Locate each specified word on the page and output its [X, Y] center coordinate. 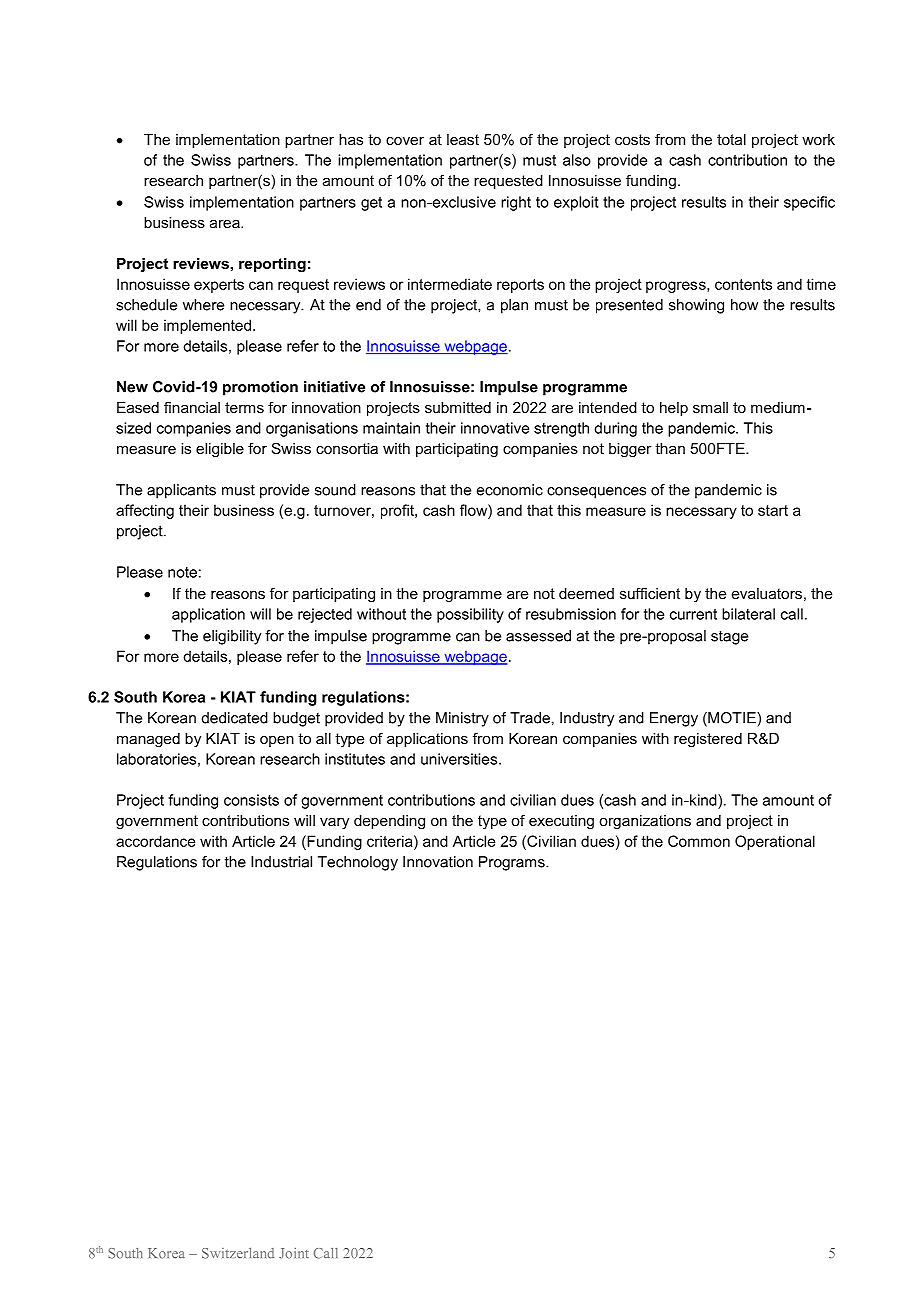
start [773, 510]
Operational [775, 842]
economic [510, 490]
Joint [294, 1253]
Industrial [281, 862]
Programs [513, 863]
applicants [181, 491]
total [731, 139]
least [463, 139]
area [226, 224]
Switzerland [238, 1253]
